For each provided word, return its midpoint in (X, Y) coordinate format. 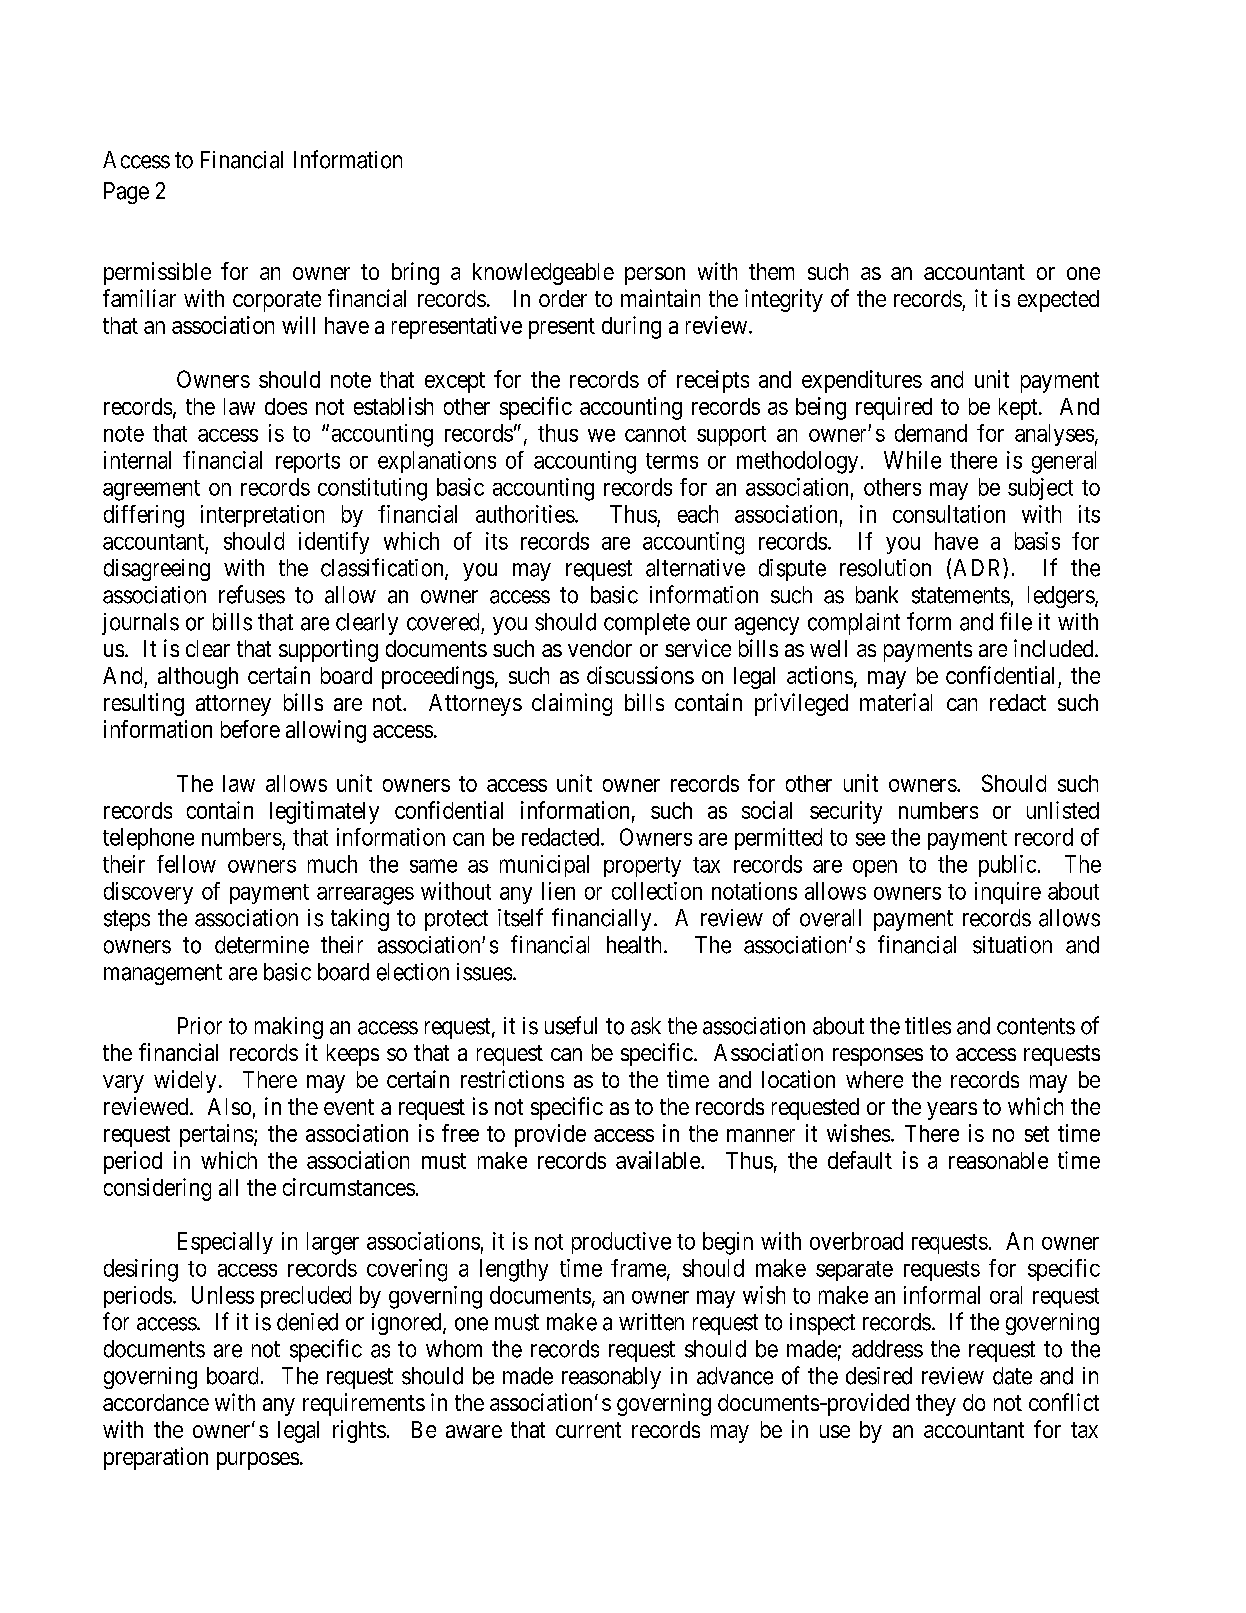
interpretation (262, 516)
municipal (544, 866)
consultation (949, 514)
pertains (217, 1135)
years (952, 1111)
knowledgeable (543, 274)
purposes (258, 1461)
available (659, 1160)
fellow (186, 864)
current (588, 1430)
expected (1058, 301)
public (1007, 866)
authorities (525, 514)
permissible (157, 273)
